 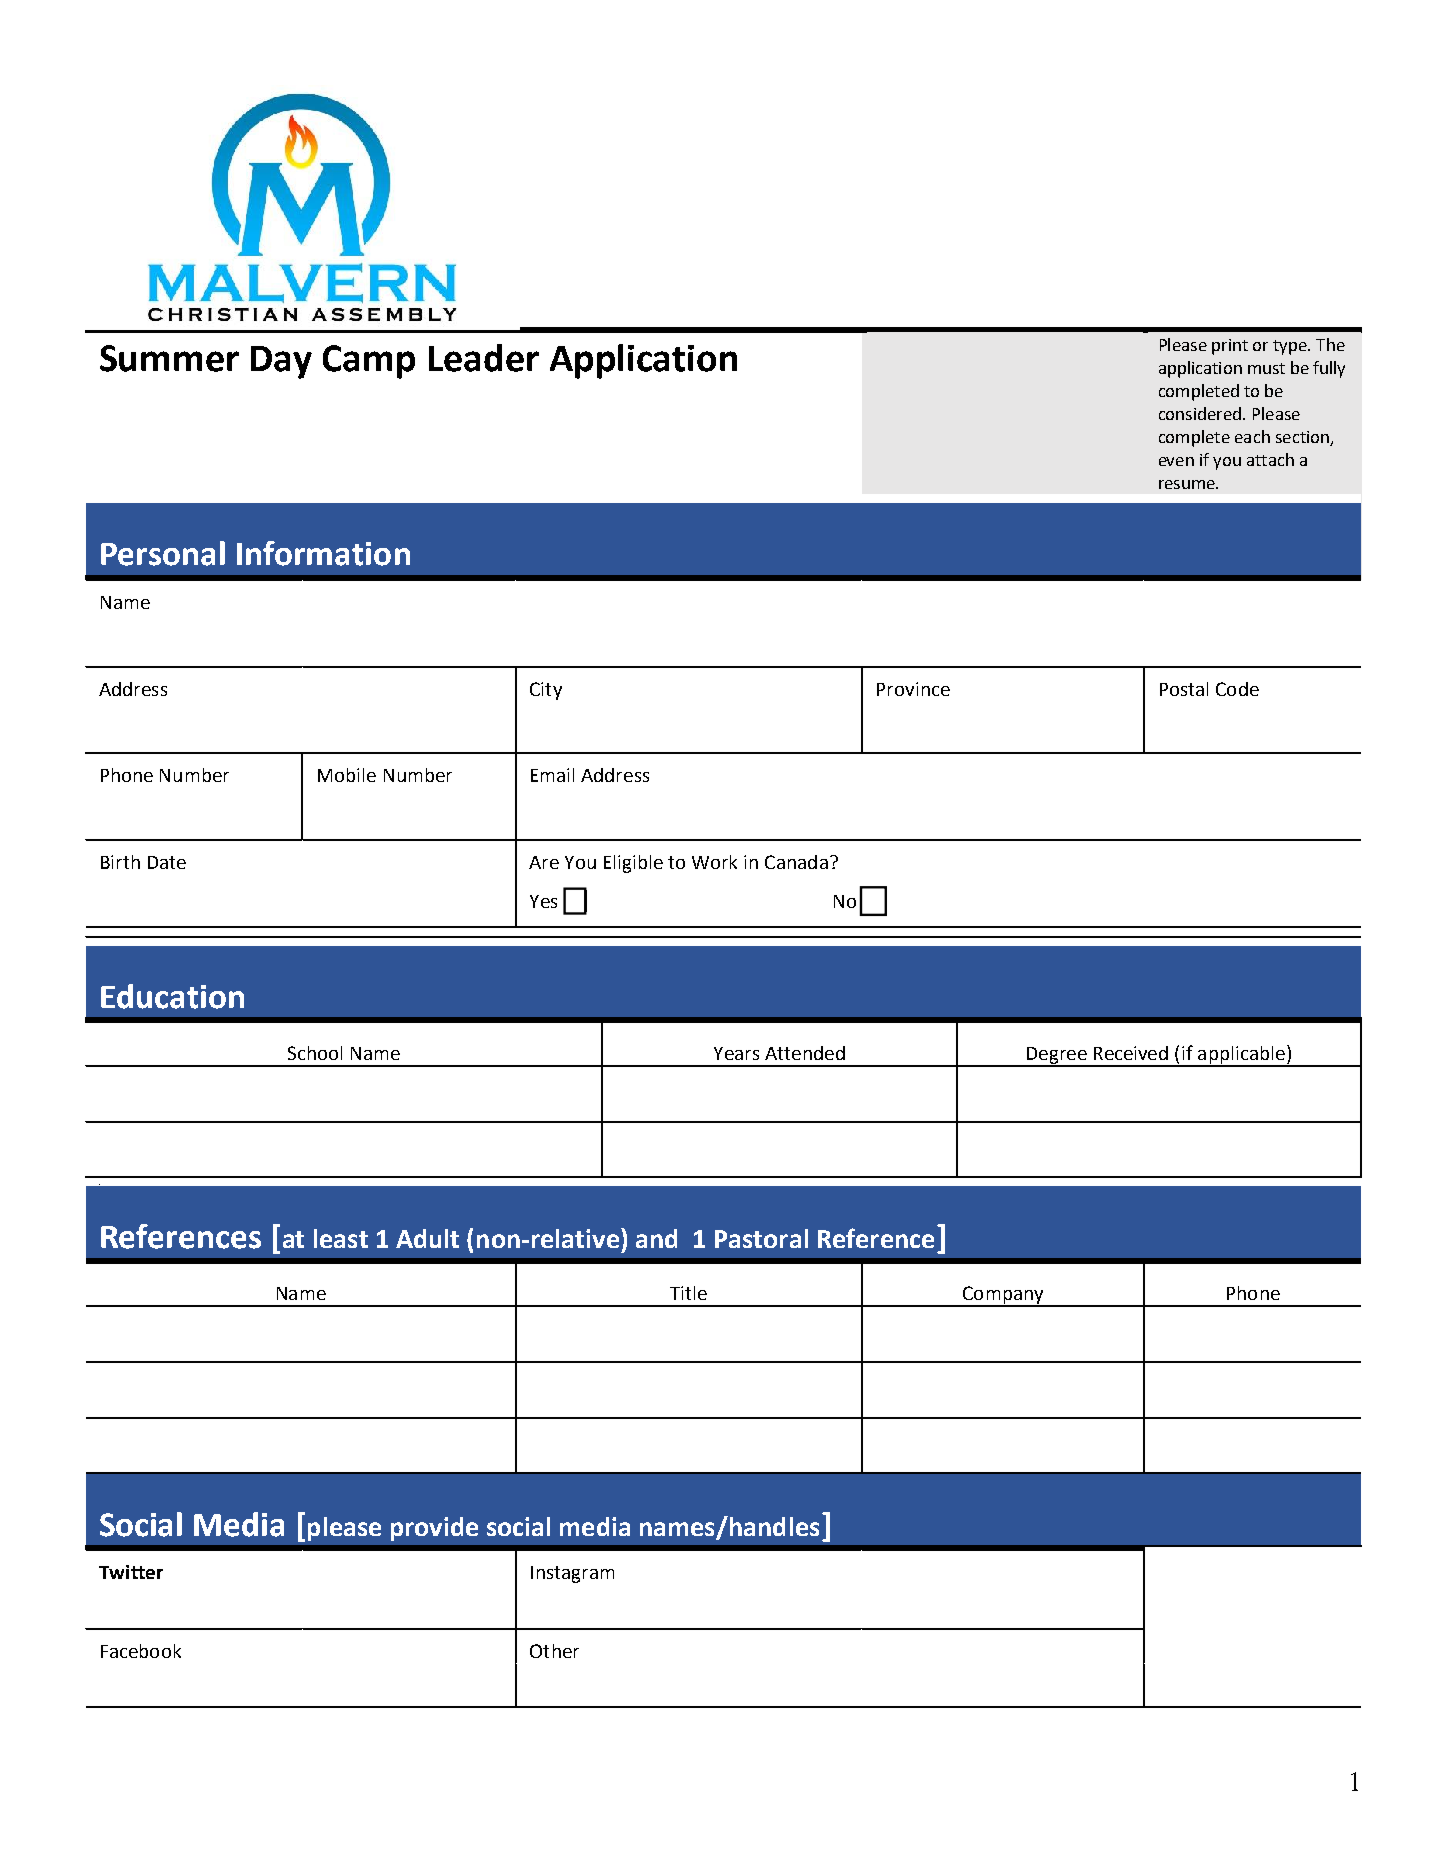 I want to click on Day, so click(x=281, y=362).
